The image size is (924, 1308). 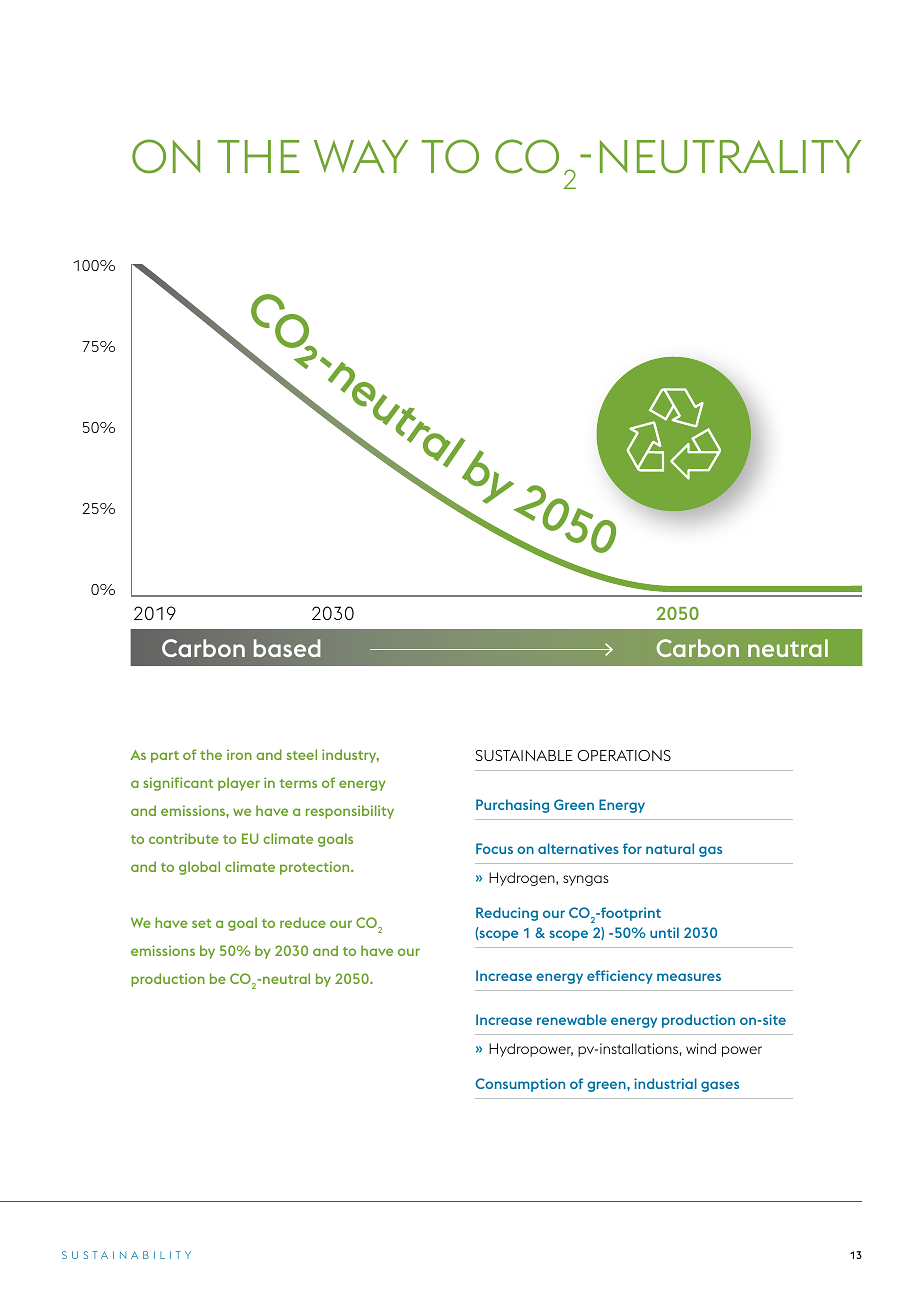 What do you see at coordinates (287, 648) in the screenshot?
I see `based` at bounding box center [287, 648].
